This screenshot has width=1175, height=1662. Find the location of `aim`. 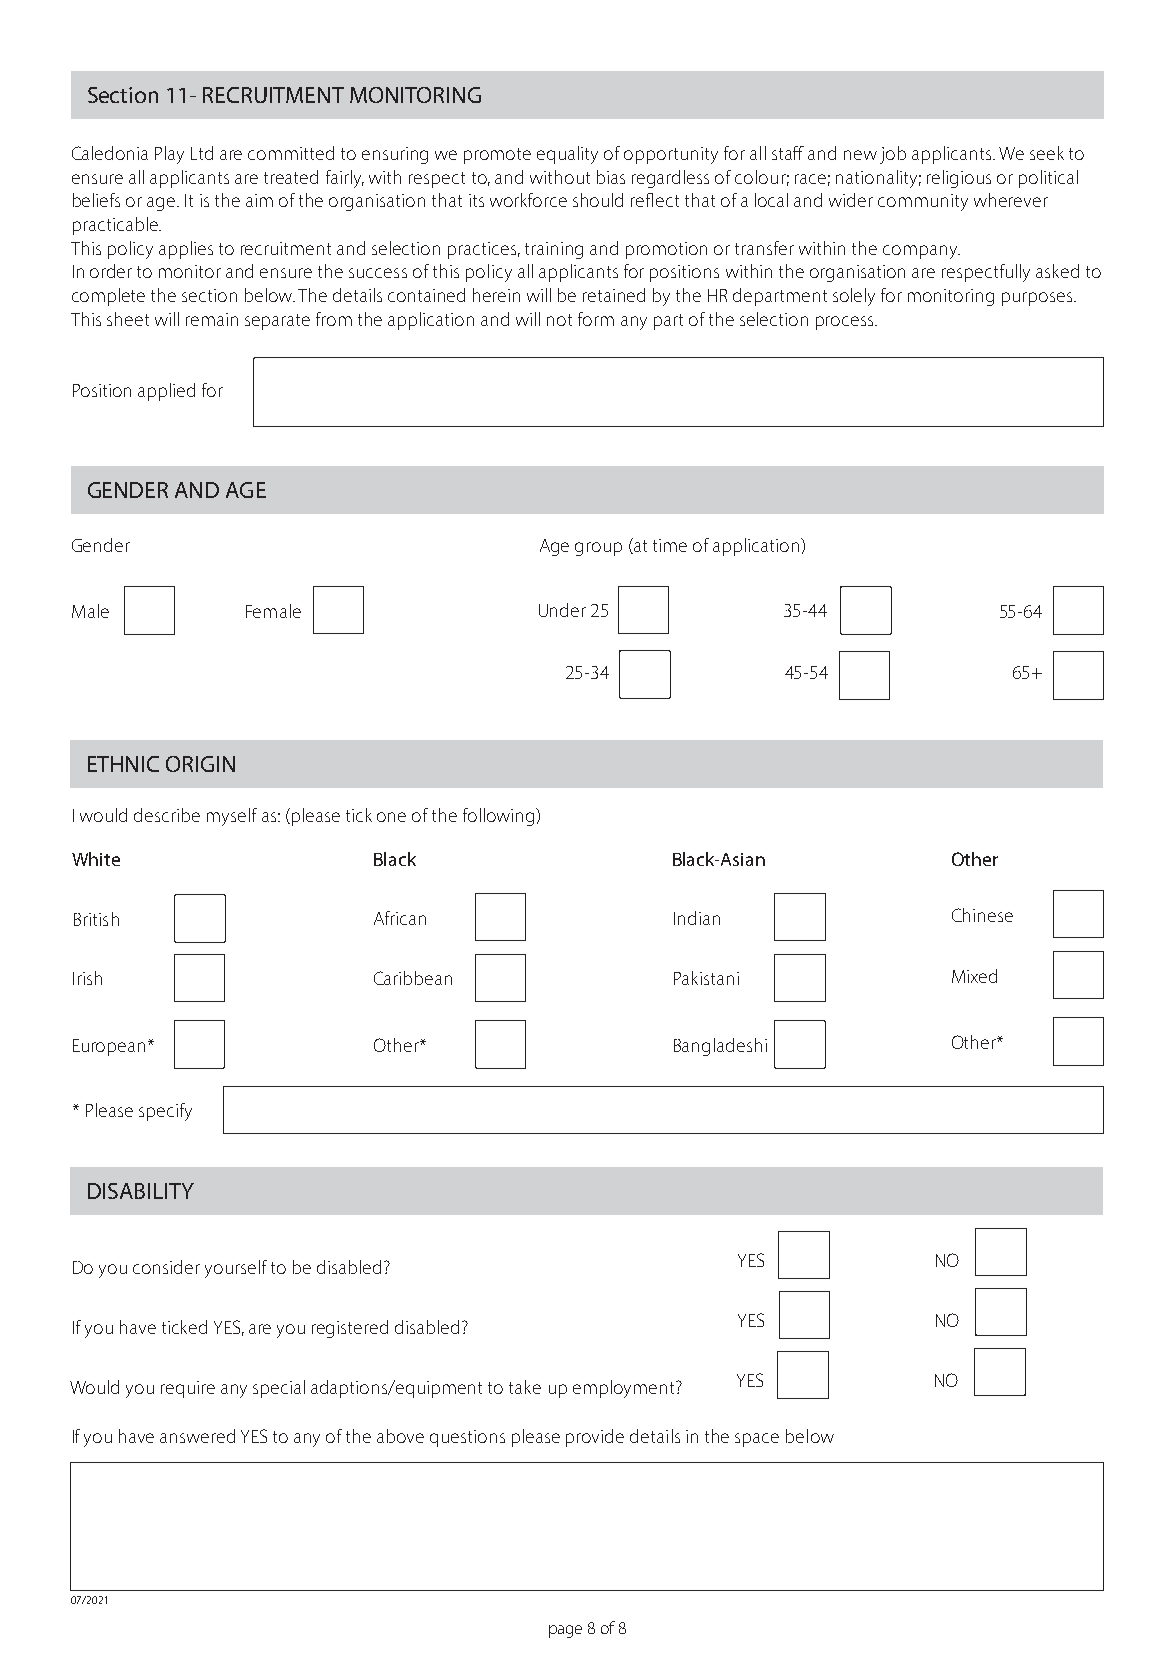

aim is located at coordinates (259, 200).
